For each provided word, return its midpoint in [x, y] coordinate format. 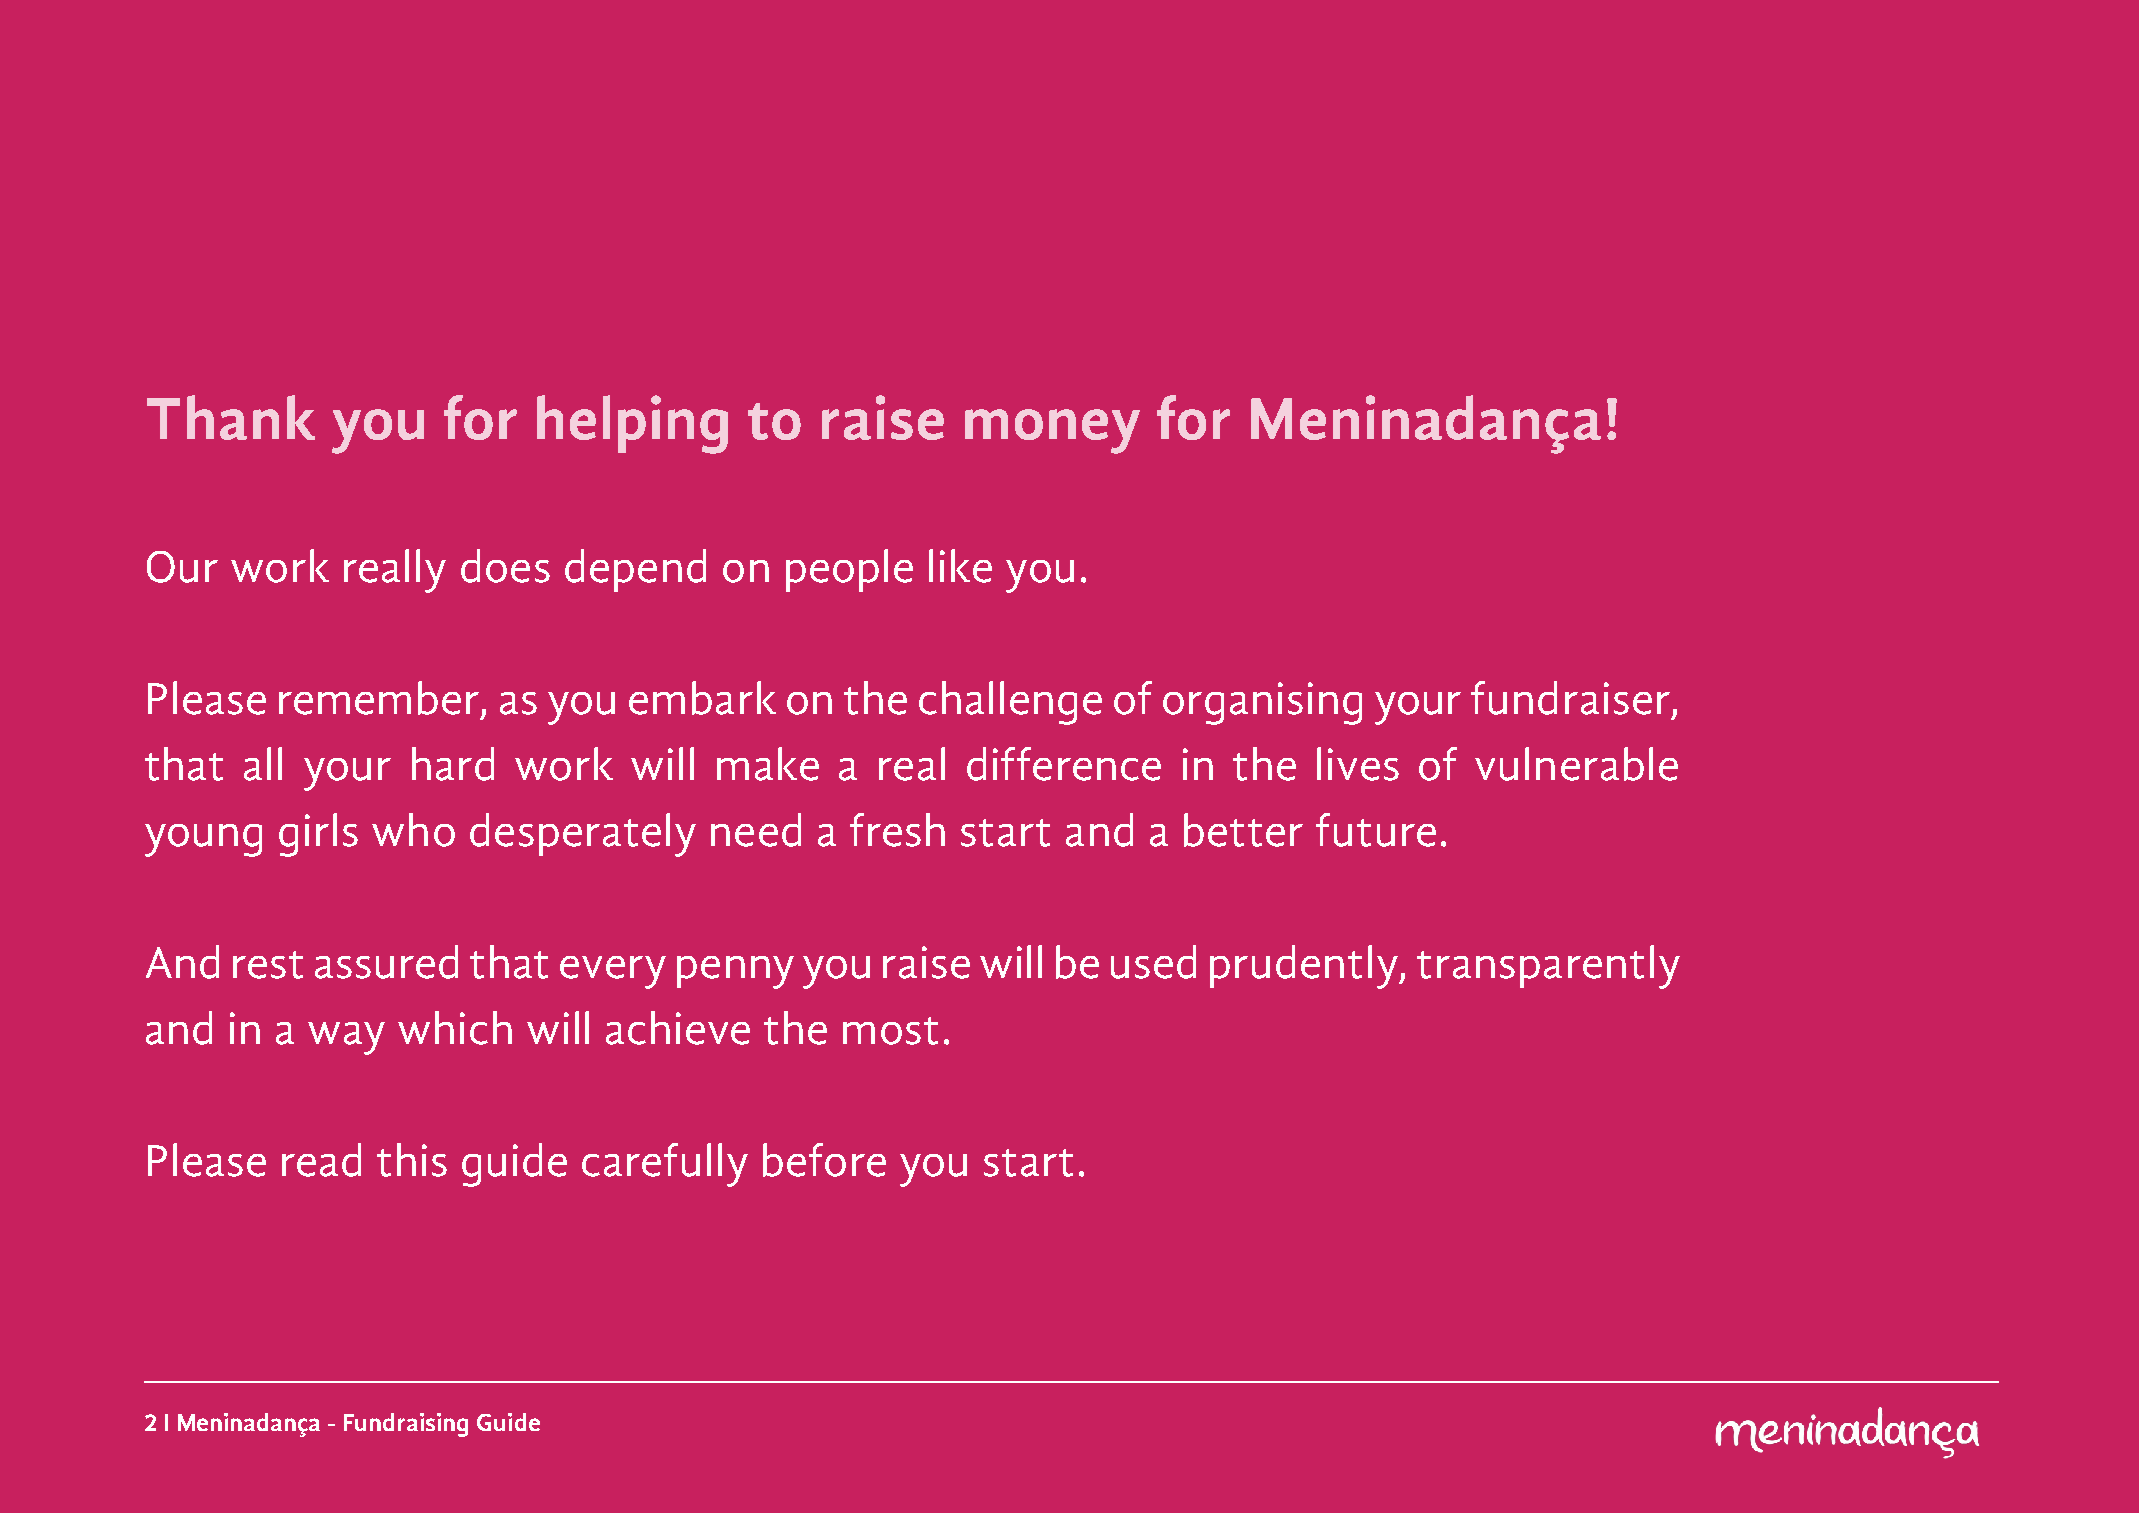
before [824, 1160]
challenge [1010, 703]
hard [453, 764]
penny [735, 972]
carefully [665, 1165]
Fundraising [406, 1425]
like [960, 566]
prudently [1305, 967]
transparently [1548, 967]
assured [386, 962]
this [412, 1160]
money [1052, 431]
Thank [231, 417]
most [890, 1031]
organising [1262, 703]
